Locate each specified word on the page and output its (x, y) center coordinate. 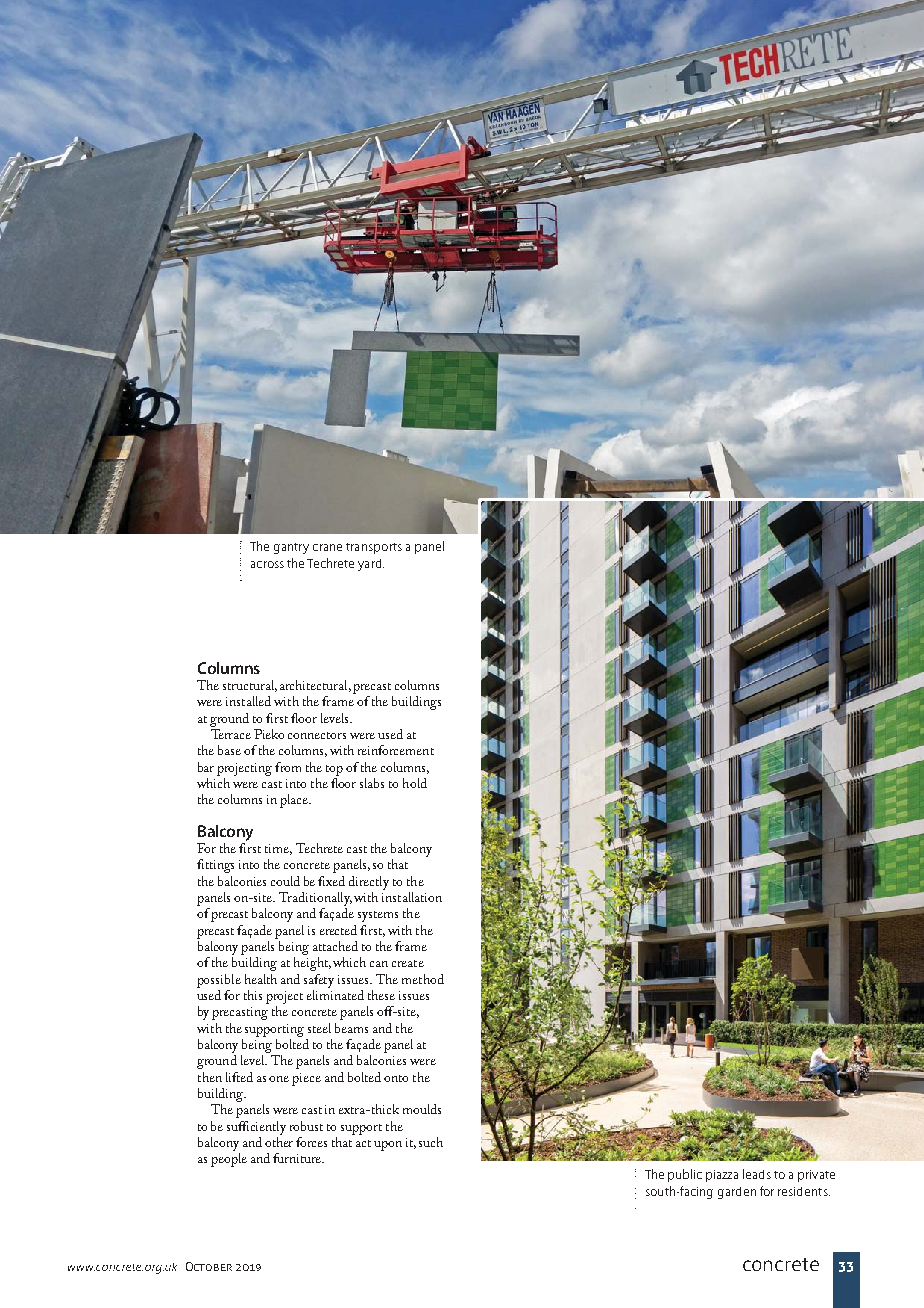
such (431, 1142)
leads (757, 1174)
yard (371, 565)
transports (374, 548)
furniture (298, 1158)
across (267, 564)
